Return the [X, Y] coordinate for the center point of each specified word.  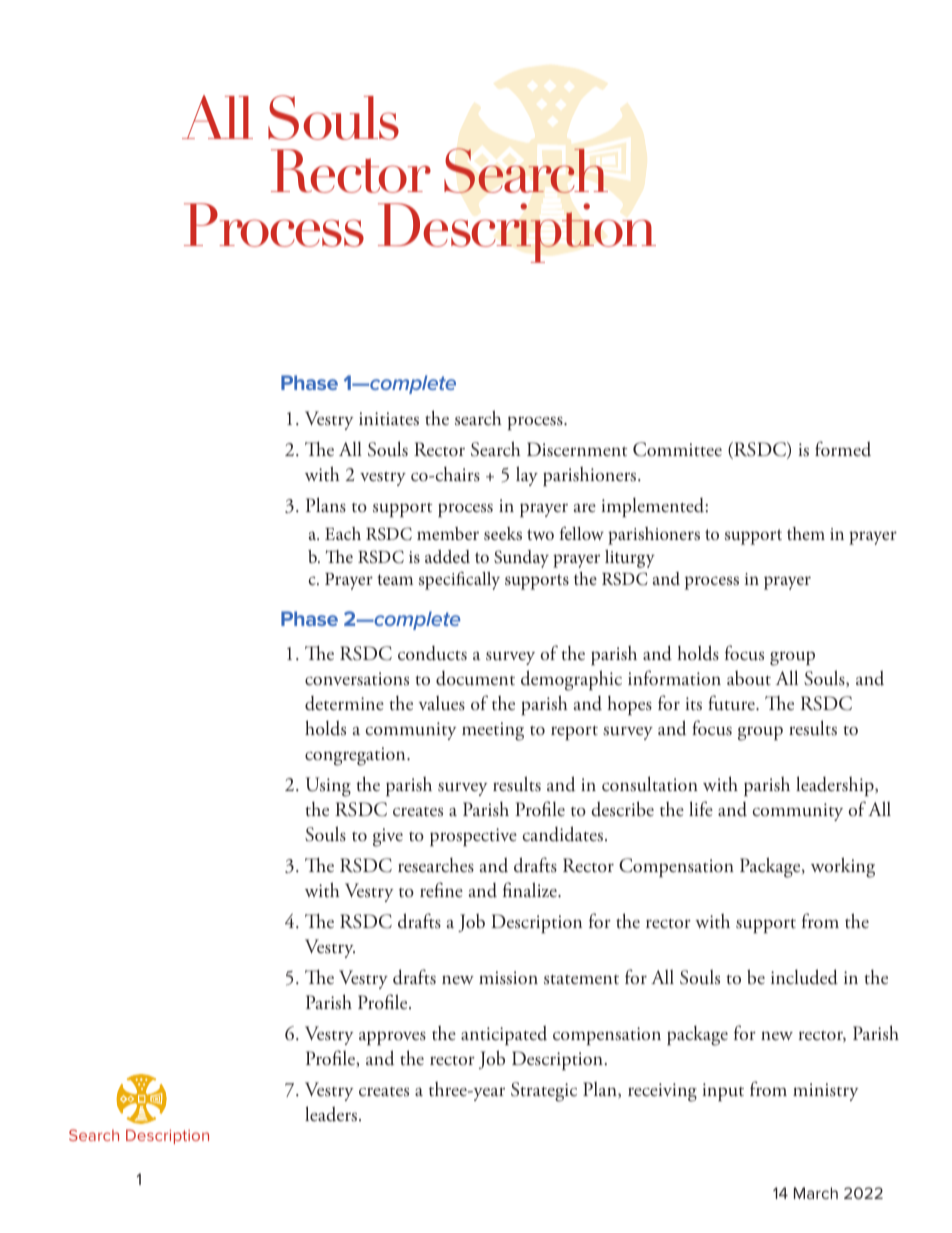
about [749, 678]
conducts [432, 653]
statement [581, 980]
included [804, 977]
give [388, 837]
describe [622, 809]
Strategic [544, 1092]
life [701, 808]
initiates [389, 419]
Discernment [577, 449]
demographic [571, 680]
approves [392, 1038]
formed [843, 449]
